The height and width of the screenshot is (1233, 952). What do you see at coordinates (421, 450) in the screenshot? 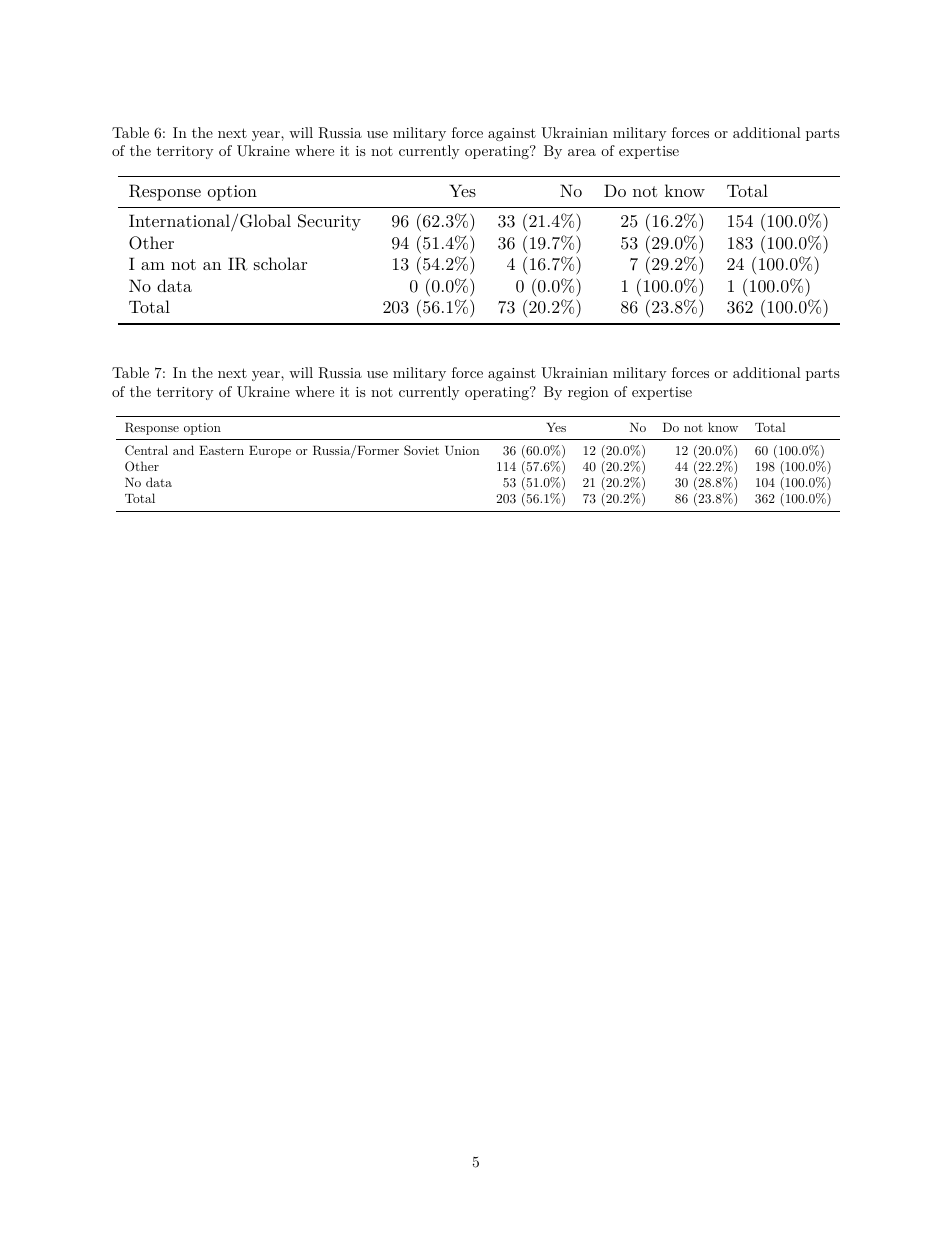
I see `Soviet` at bounding box center [421, 450].
